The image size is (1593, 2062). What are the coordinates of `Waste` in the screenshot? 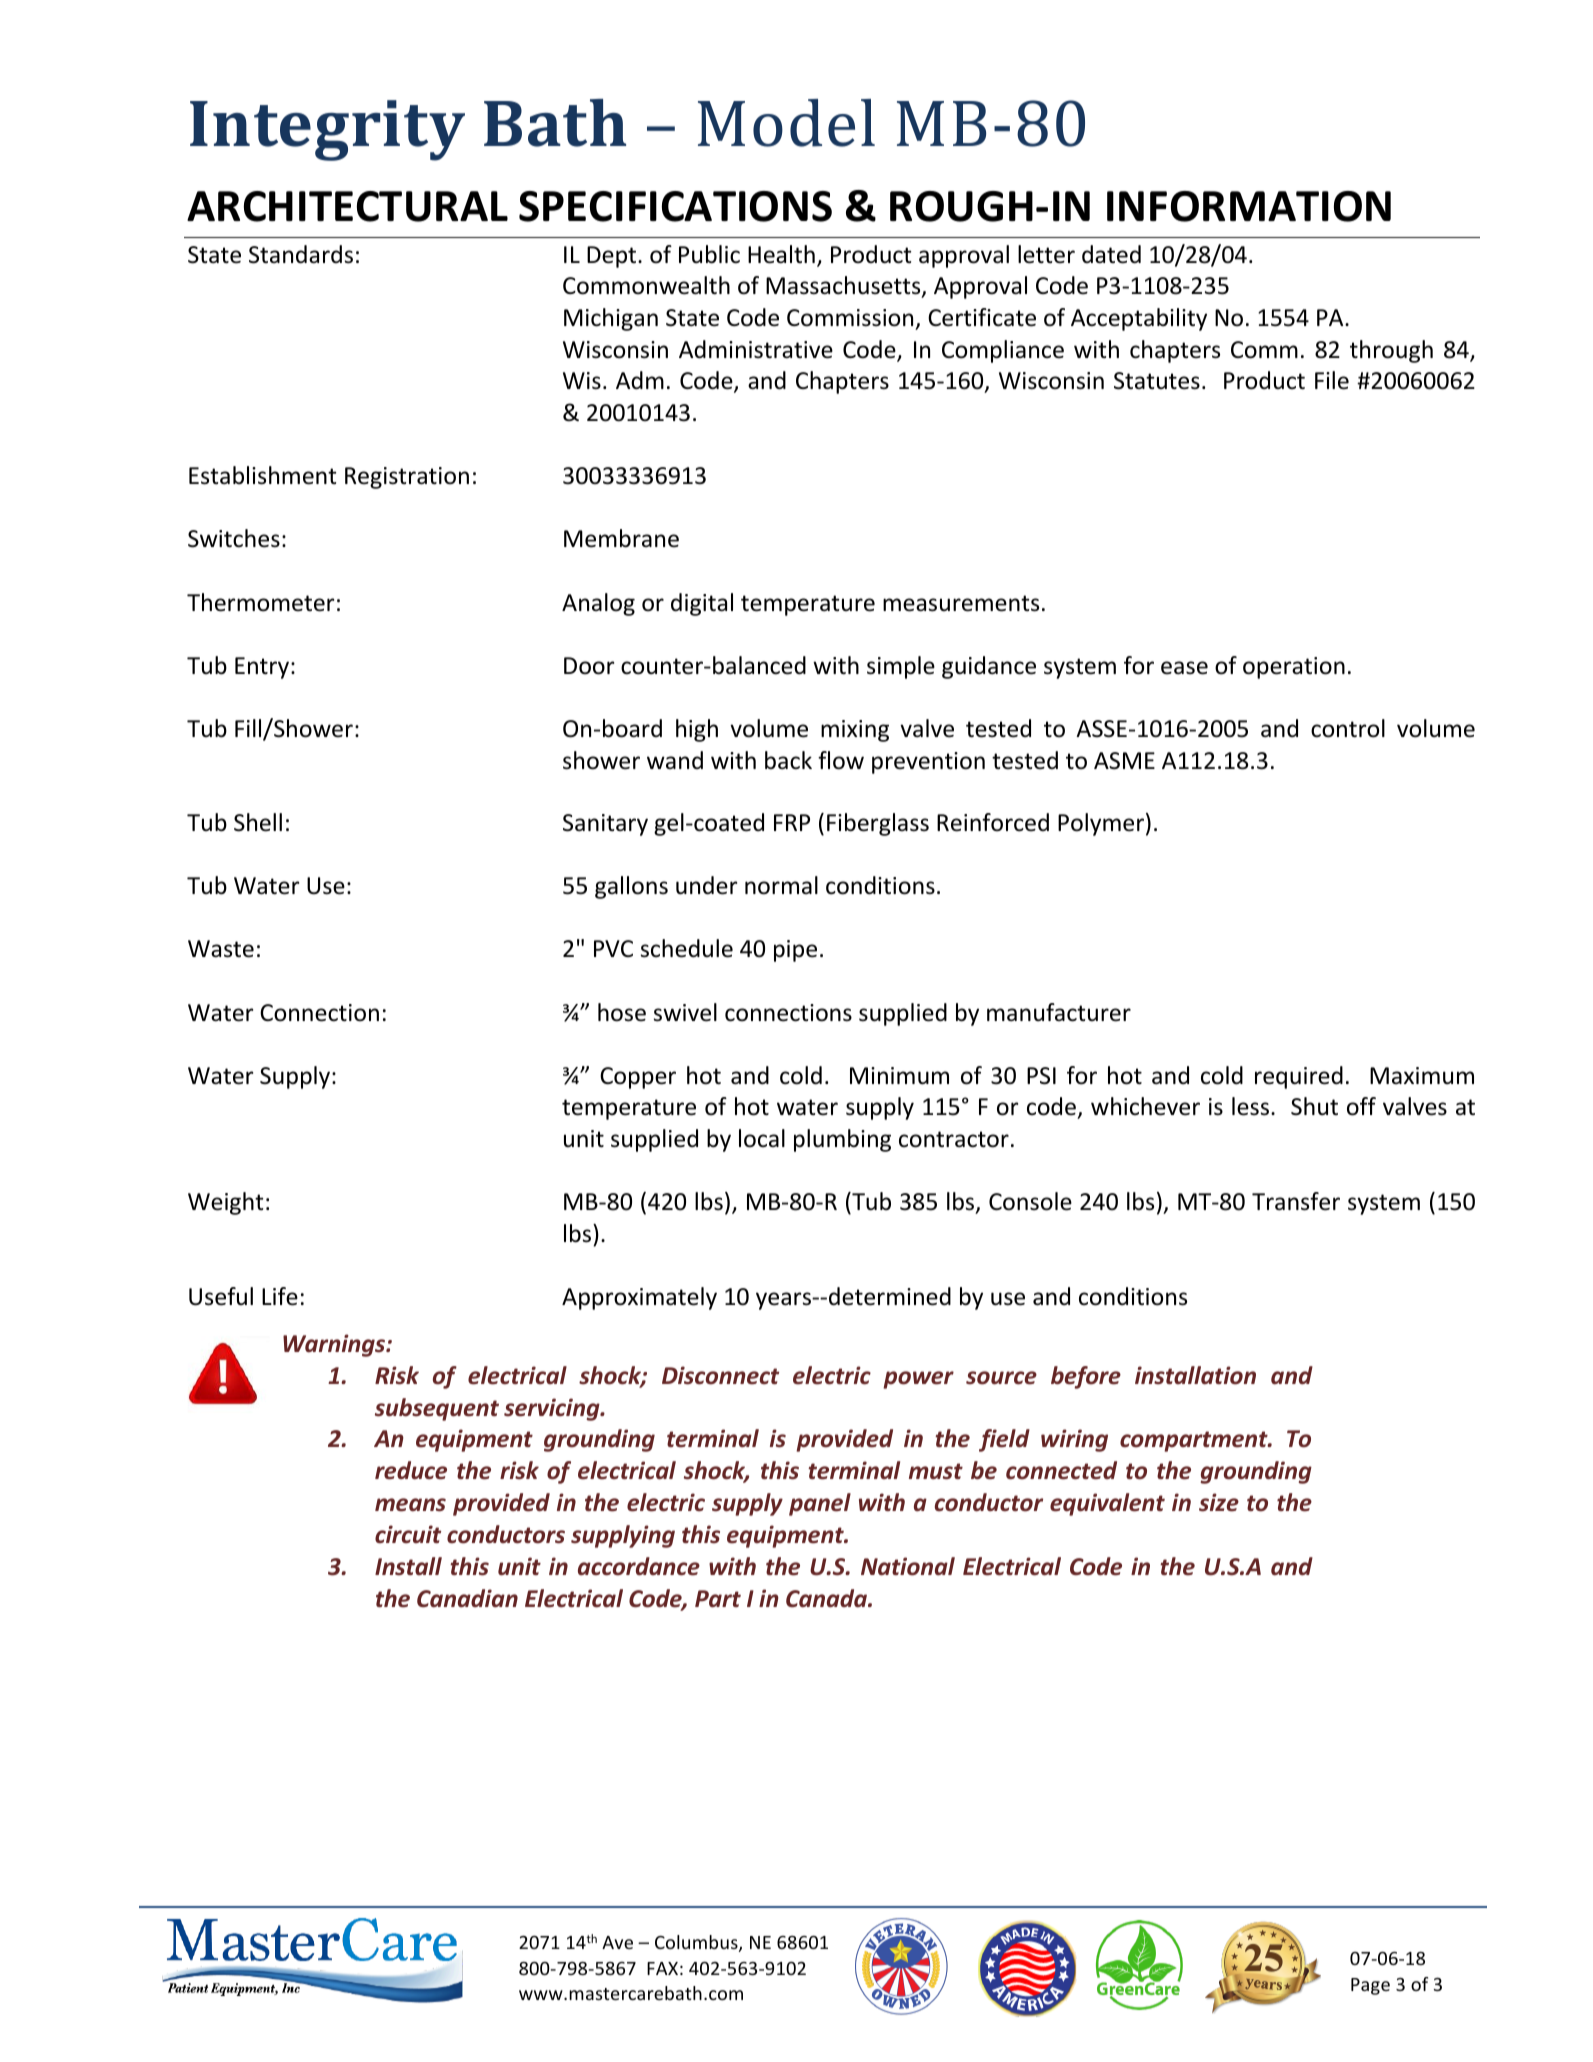 It's located at (221, 949).
